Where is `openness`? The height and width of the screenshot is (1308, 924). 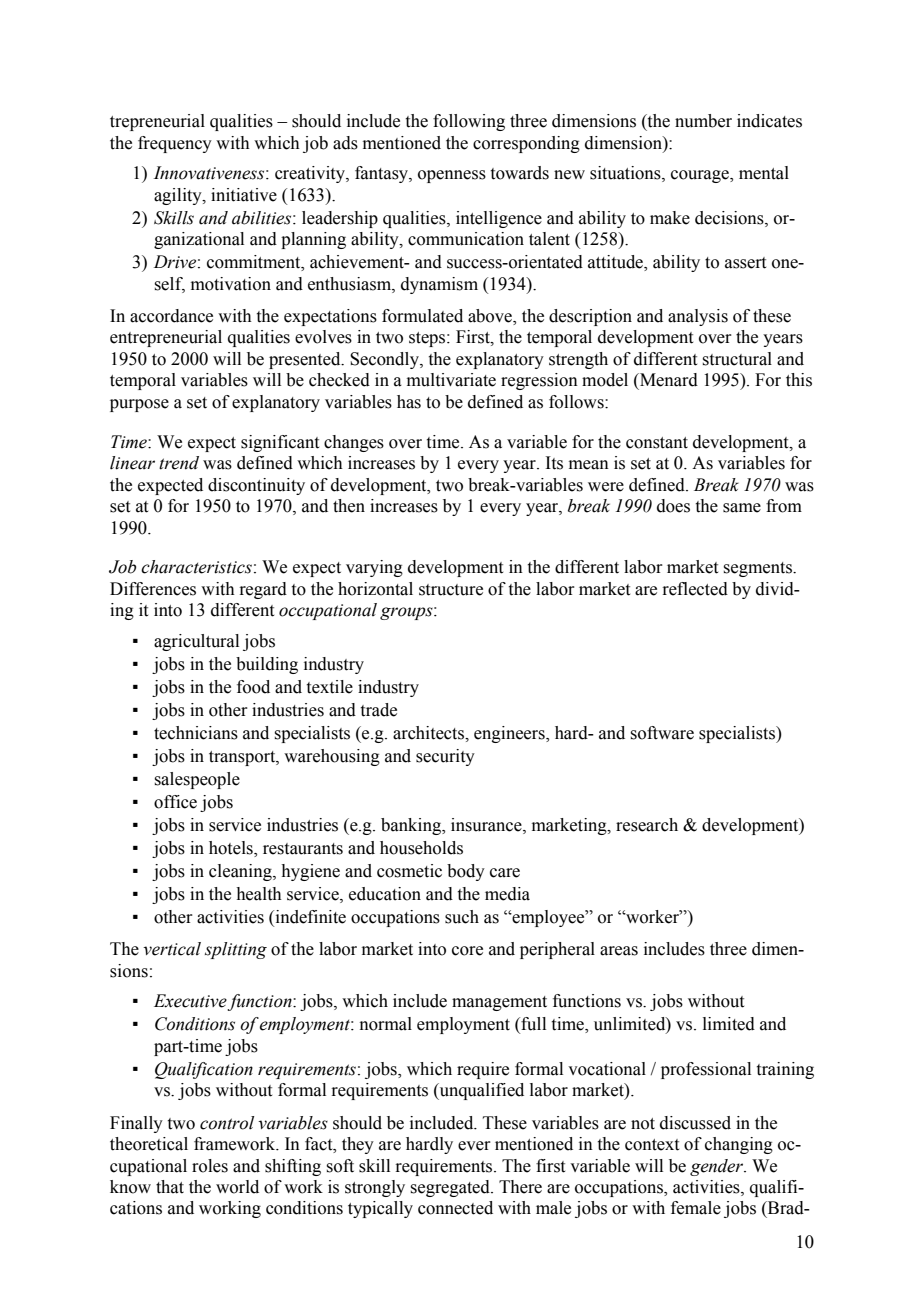
openness is located at coordinates (452, 176).
